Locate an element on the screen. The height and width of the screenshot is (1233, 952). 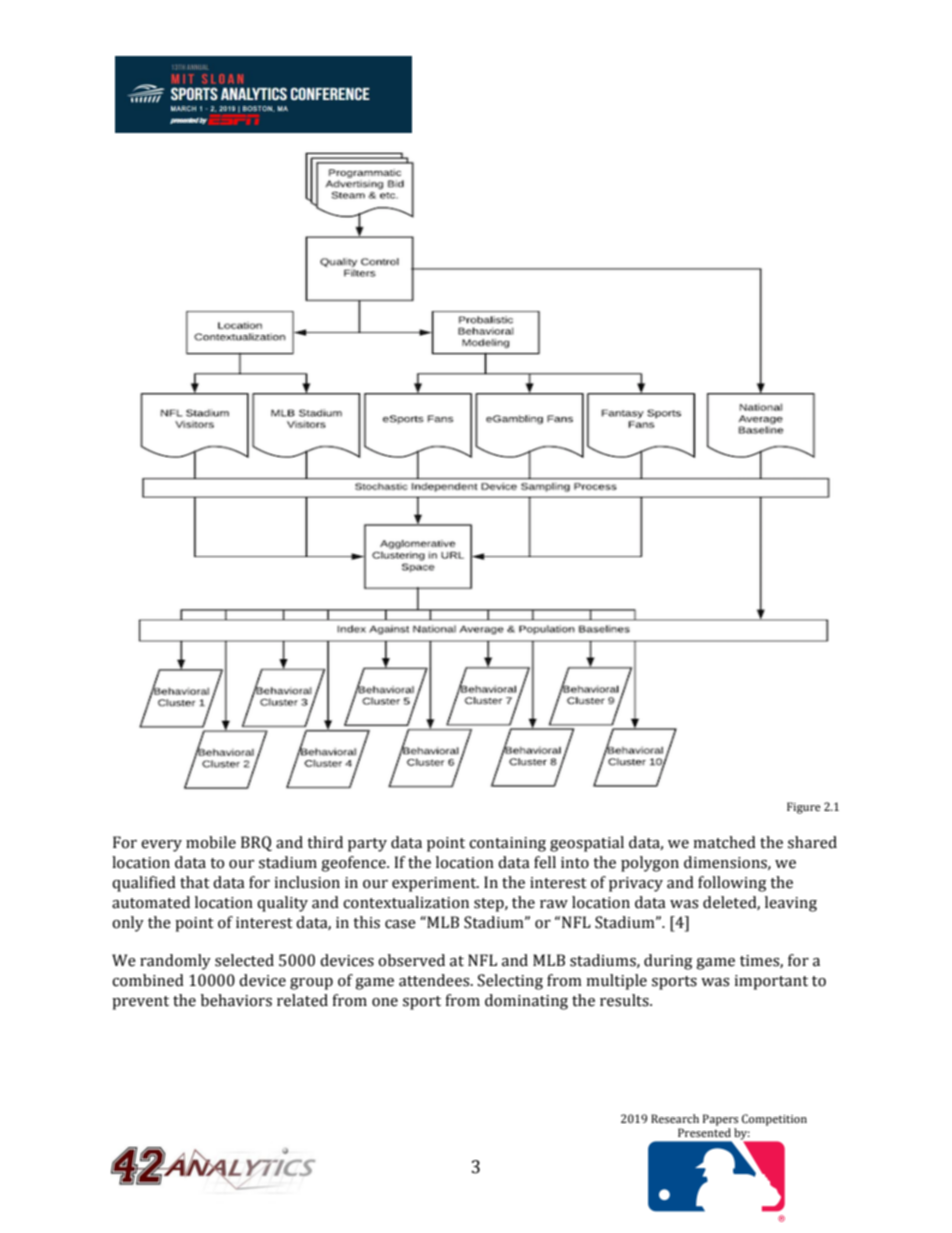
that is located at coordinates (195, 882).
